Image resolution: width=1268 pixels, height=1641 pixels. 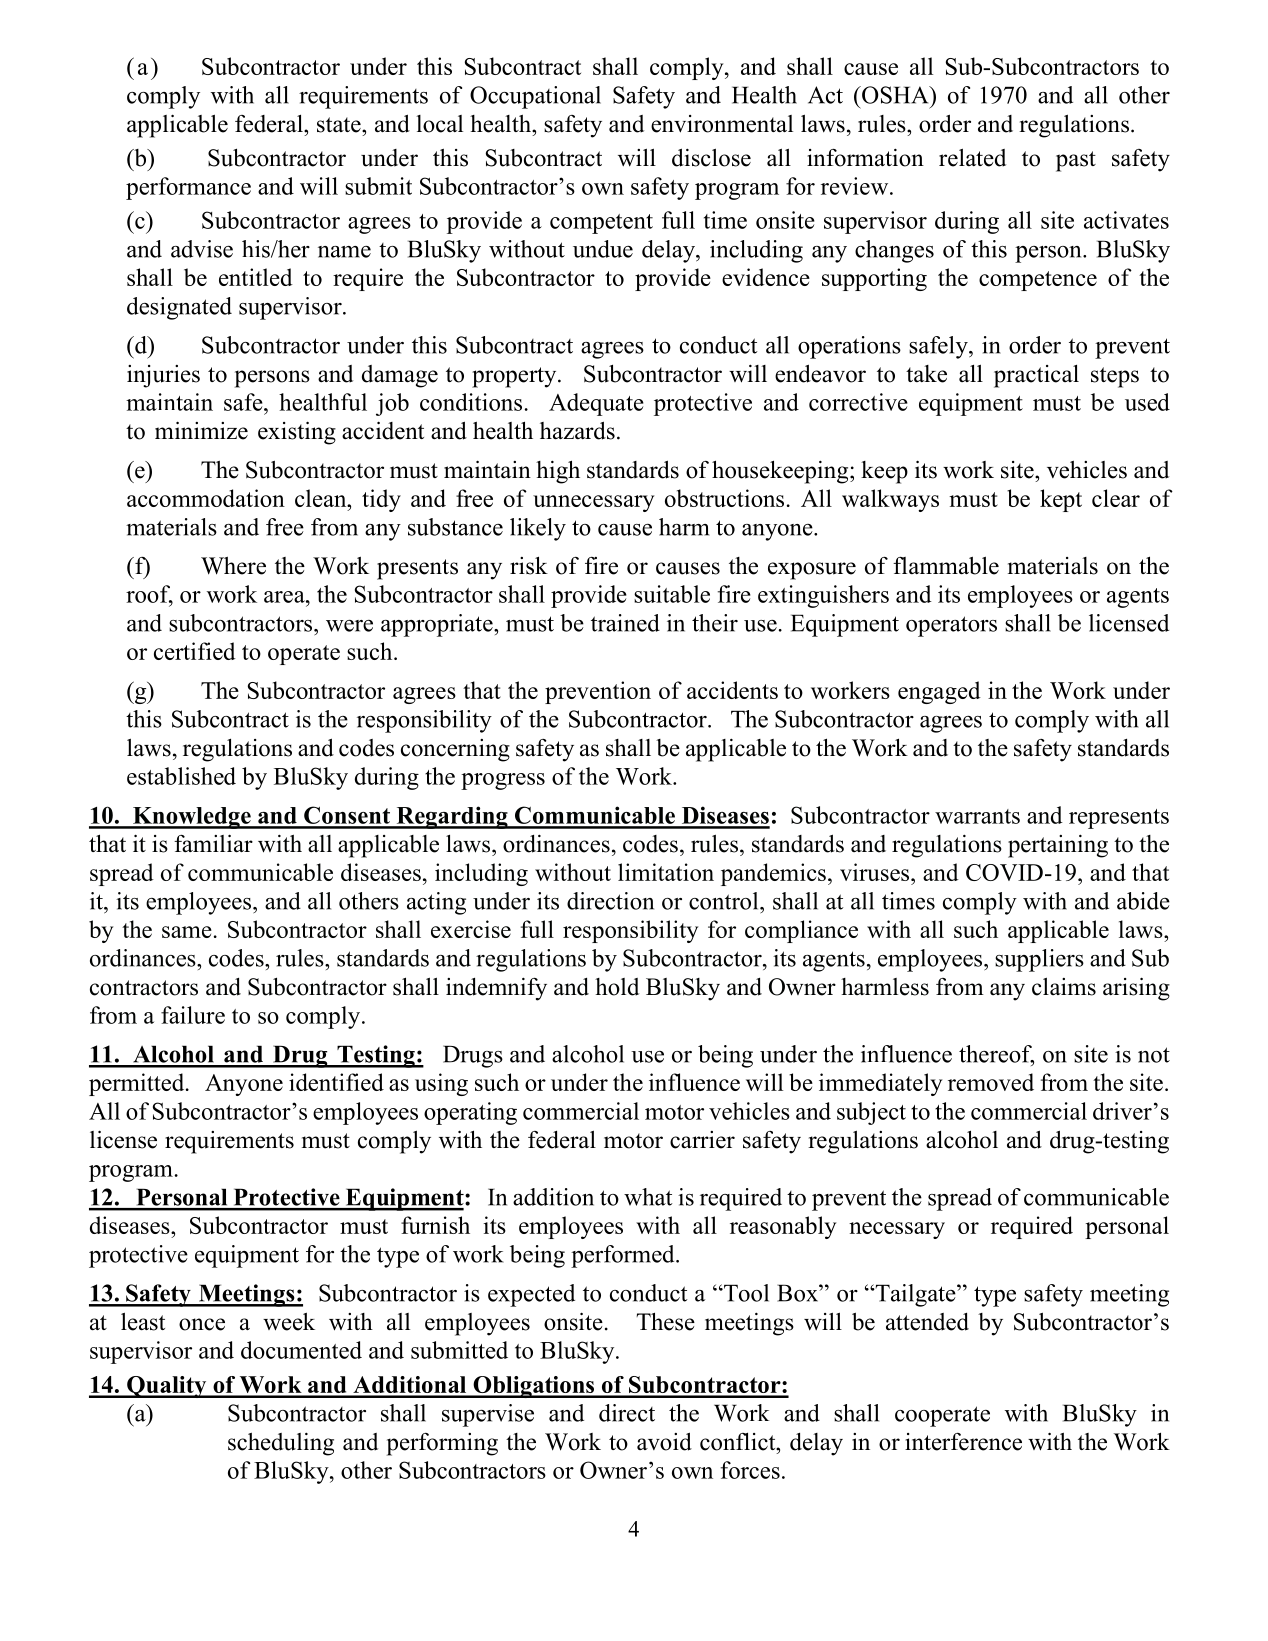 What do you see at coordinates (991, 1082) in the page?
I see `removed` at bounding box center [991, 1082].
